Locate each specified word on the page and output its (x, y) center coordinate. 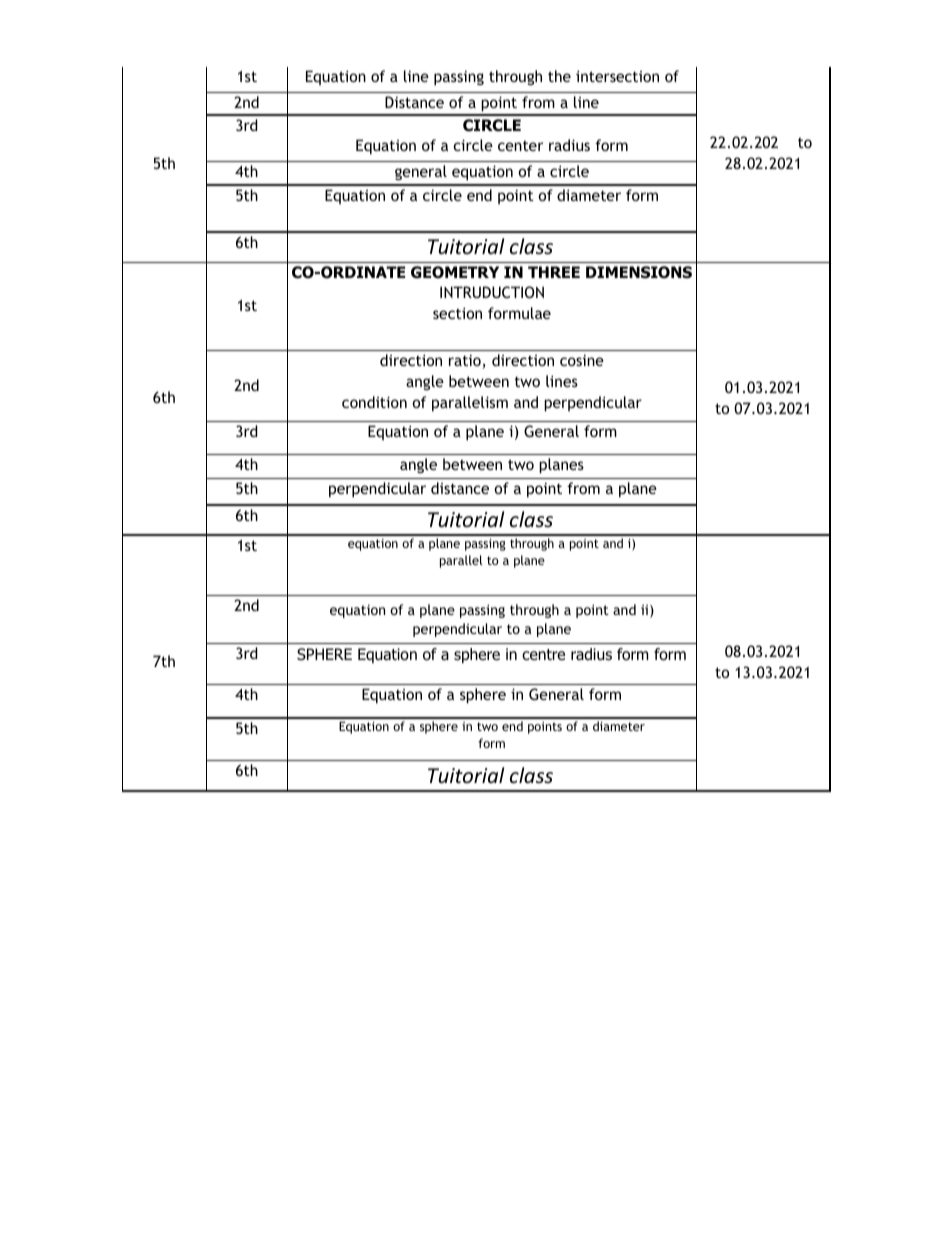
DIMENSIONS (639, 272)
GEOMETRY (455, 272)
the (559, 76)
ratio (466, 361)
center (520, 145)
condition (374, 402)
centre (543, 654)
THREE (554, 272)
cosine (582, 360)
